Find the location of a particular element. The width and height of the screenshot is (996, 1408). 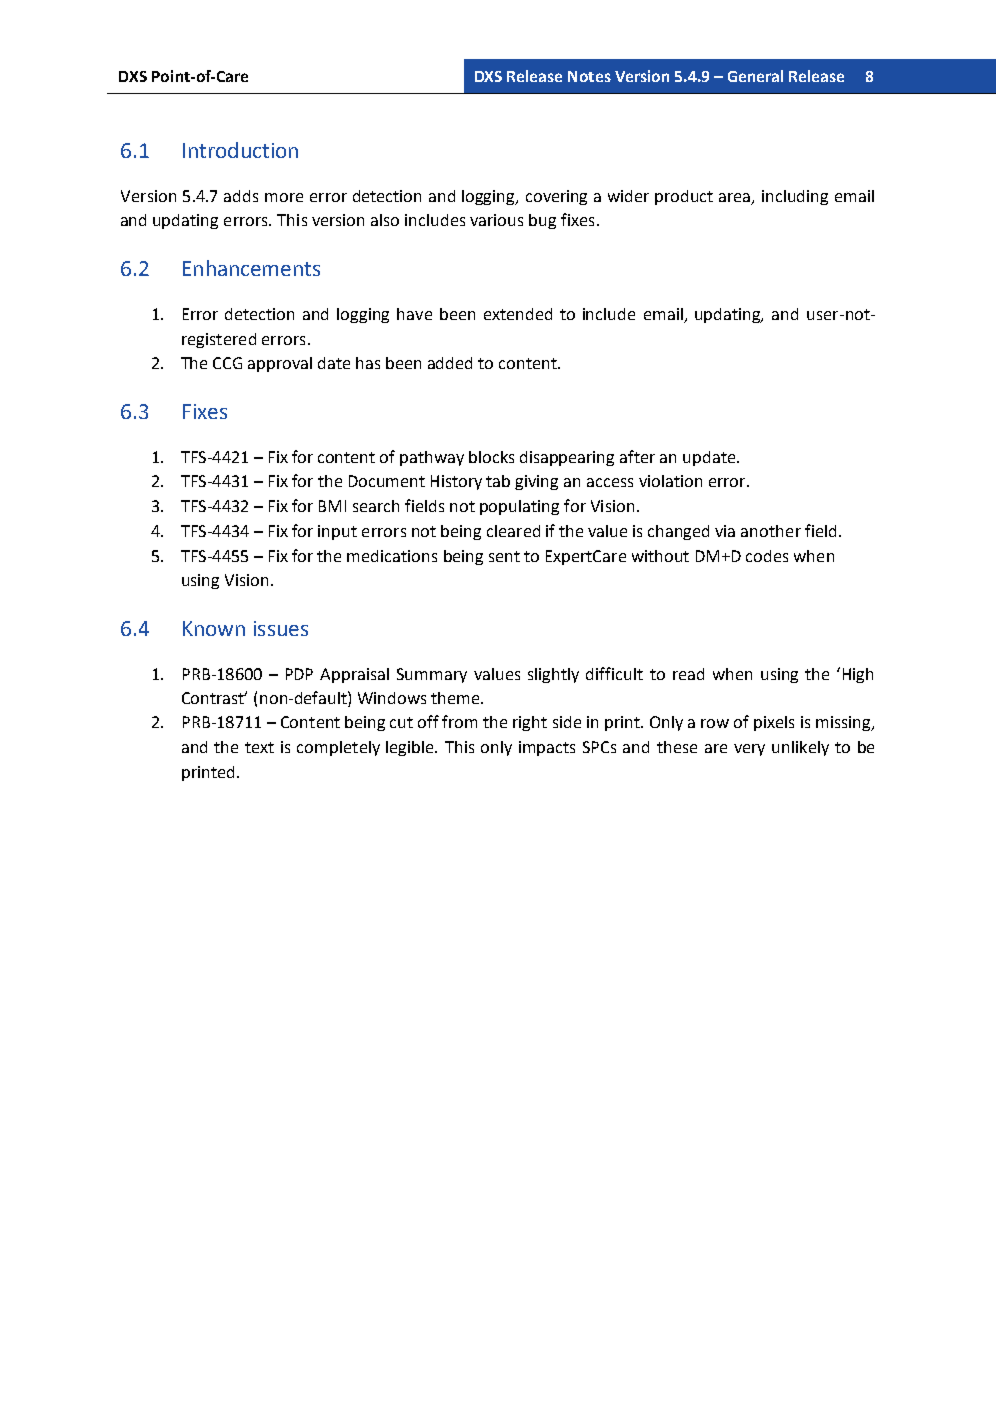

Introduction is located at coordinates (240, 150).
